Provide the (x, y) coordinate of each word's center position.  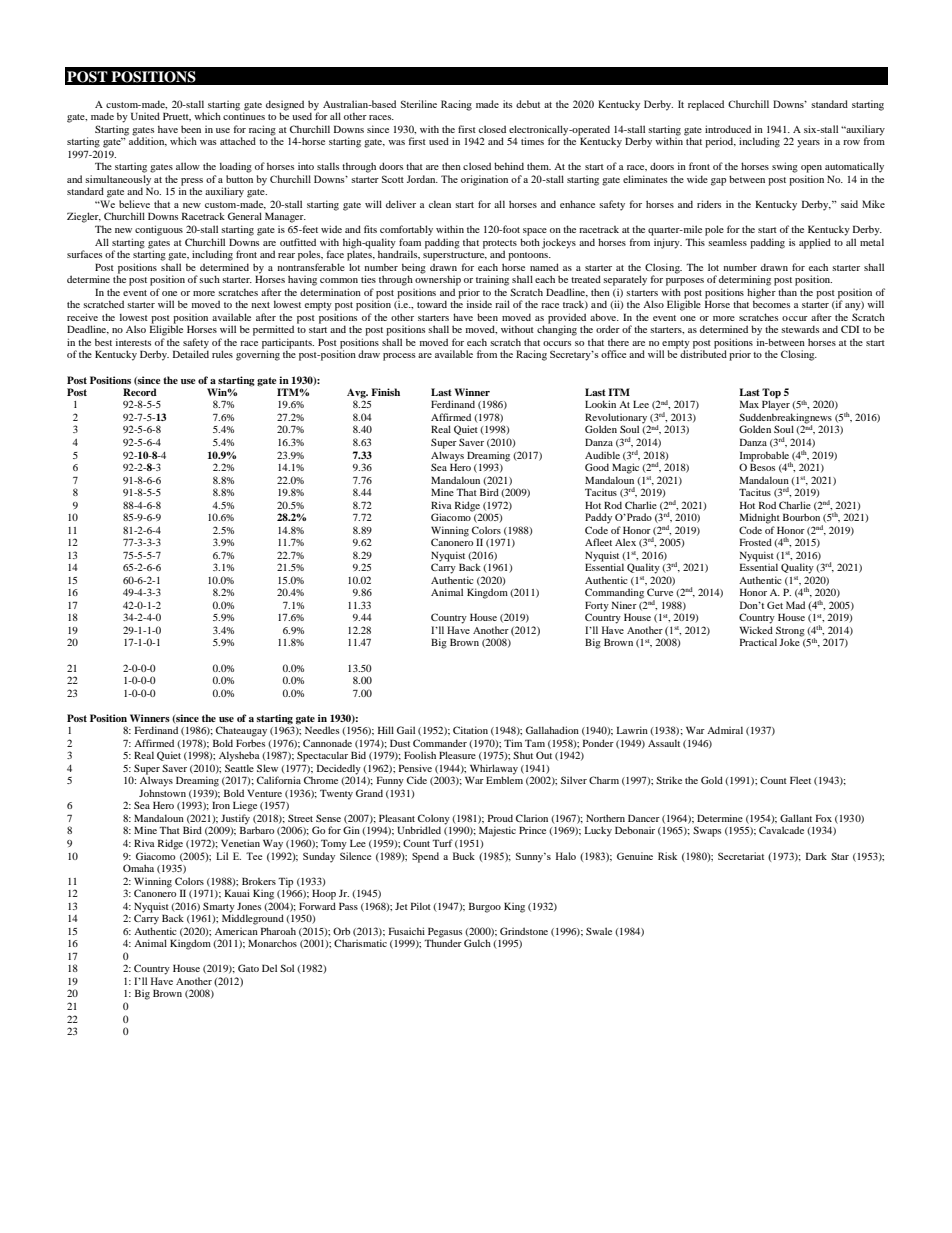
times (532, 141)
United (145, 116)
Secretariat (741, 856)
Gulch (477, 943)
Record (140, 392)
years (808, 144)
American (236, 931)
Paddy (598, 518)
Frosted (756, 542)
